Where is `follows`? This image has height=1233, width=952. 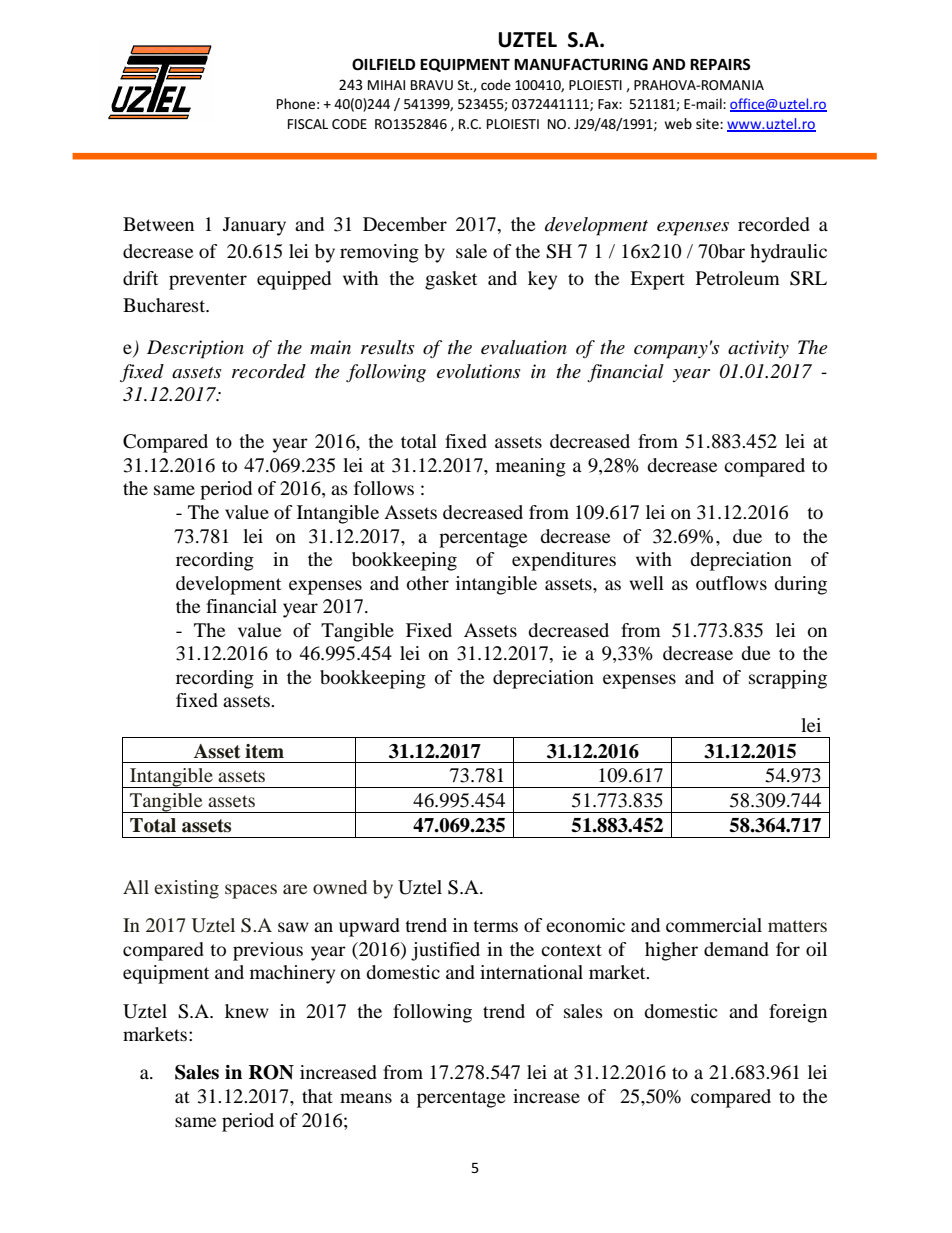
follows is located at coordinates (384, 488).
